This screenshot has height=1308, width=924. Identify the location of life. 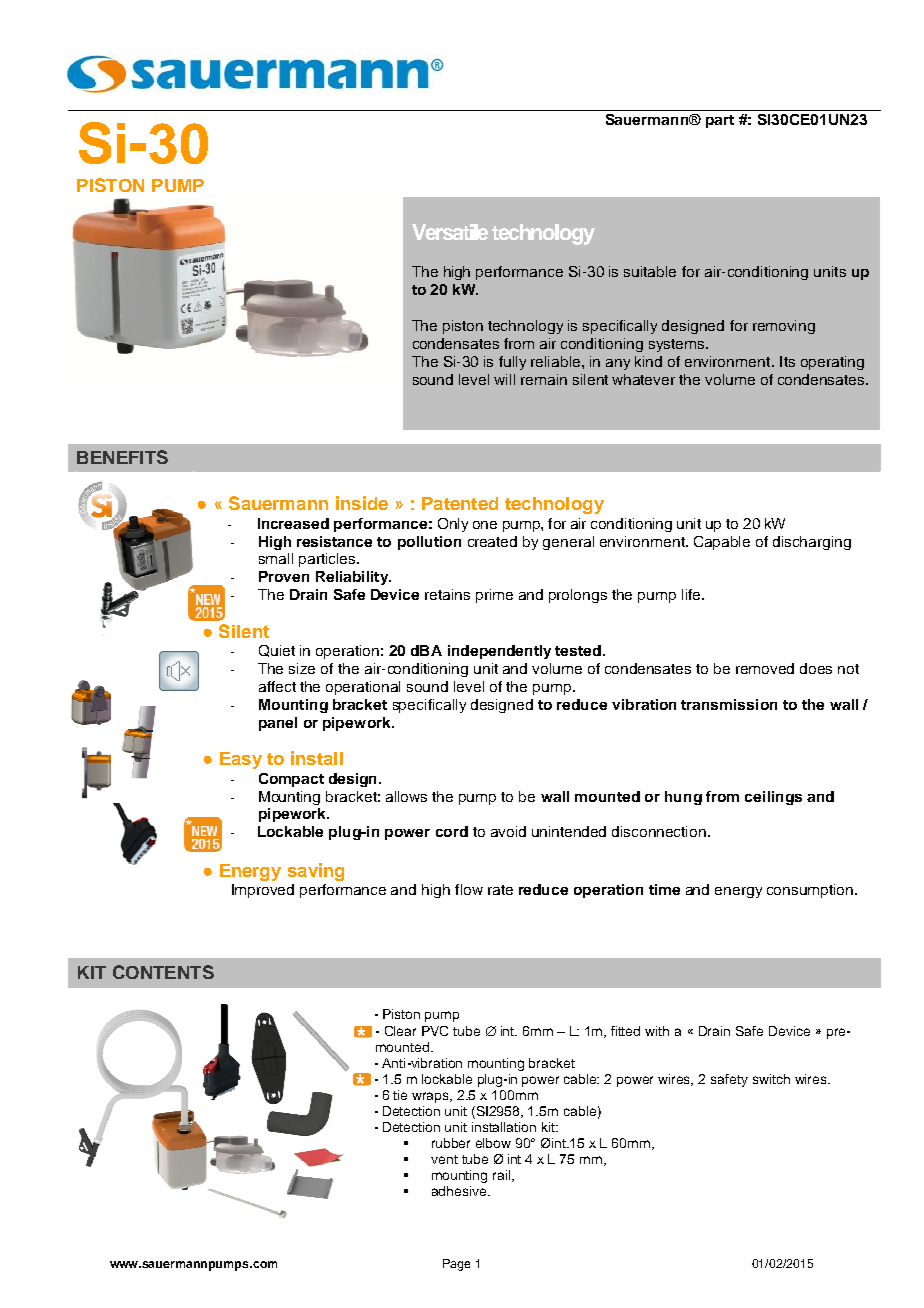
(692, 594).
